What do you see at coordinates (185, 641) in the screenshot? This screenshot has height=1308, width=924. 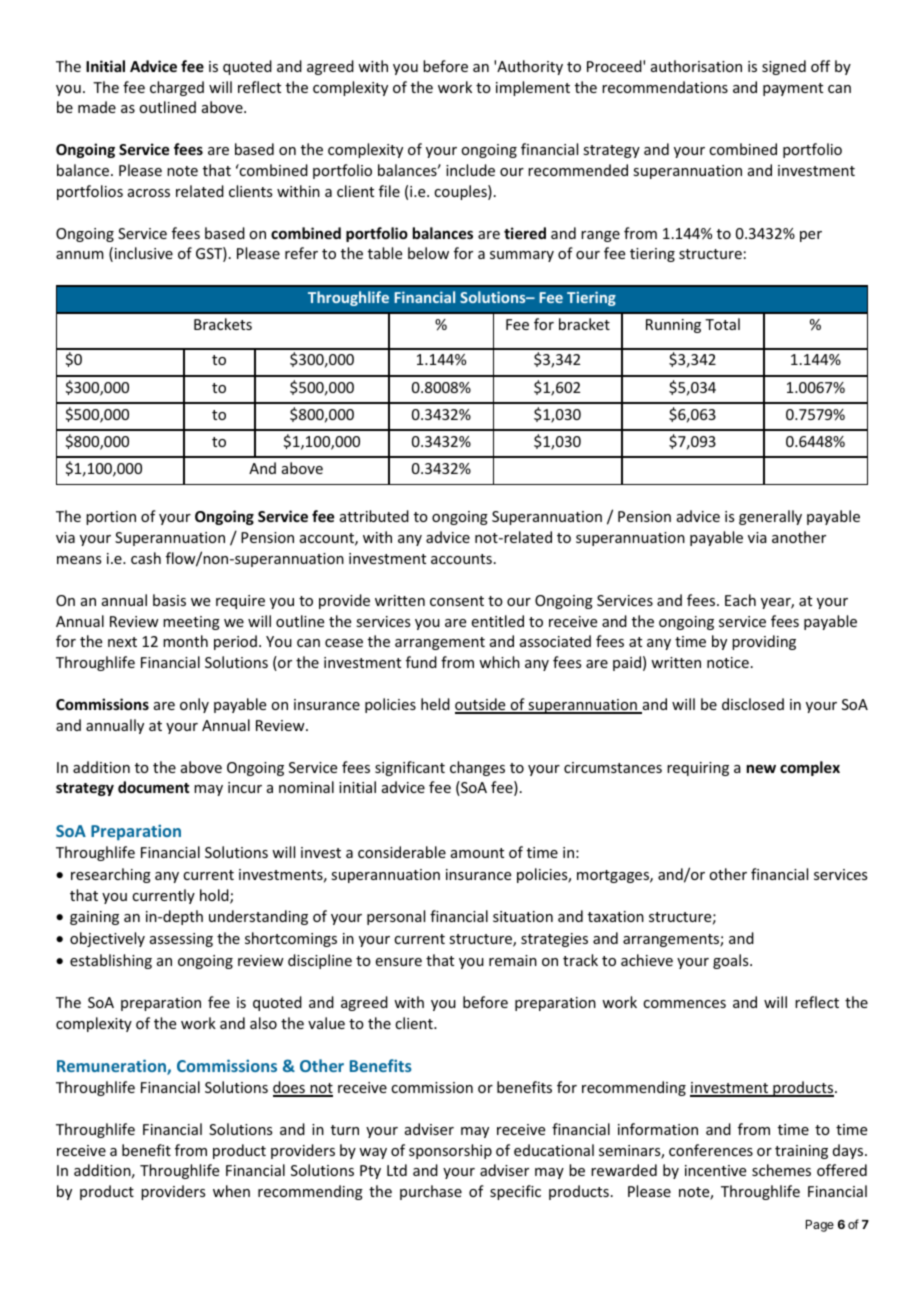 I see `month` at bounding box center [185, 641].
